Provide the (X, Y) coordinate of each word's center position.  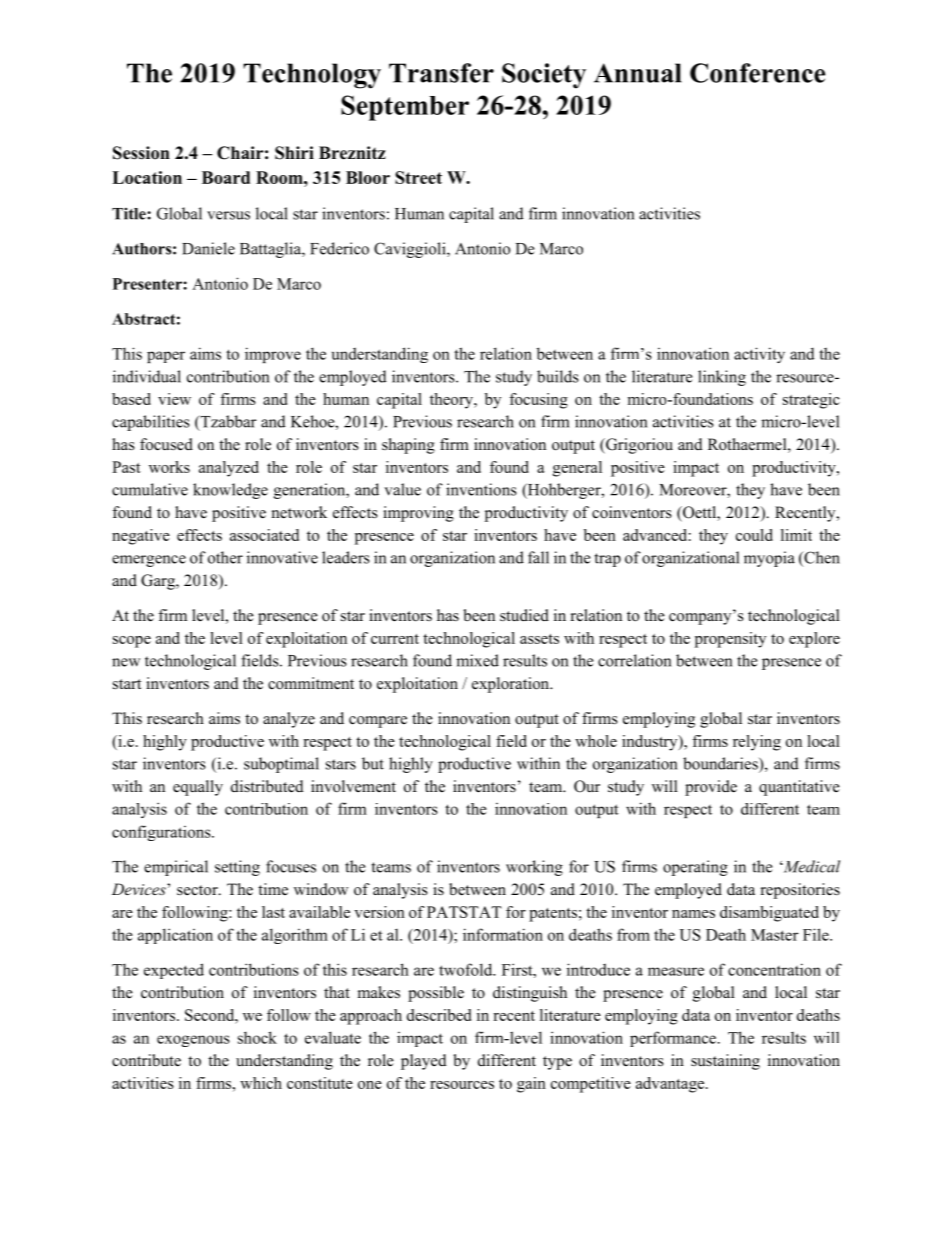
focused (166, 444)
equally (198, 788)
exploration (512, 685)
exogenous (193, 1041)
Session (141, 153)
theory (453, 401)
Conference (757, 73)
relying (757, 743)
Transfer (441, 73)
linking (722, 378)
